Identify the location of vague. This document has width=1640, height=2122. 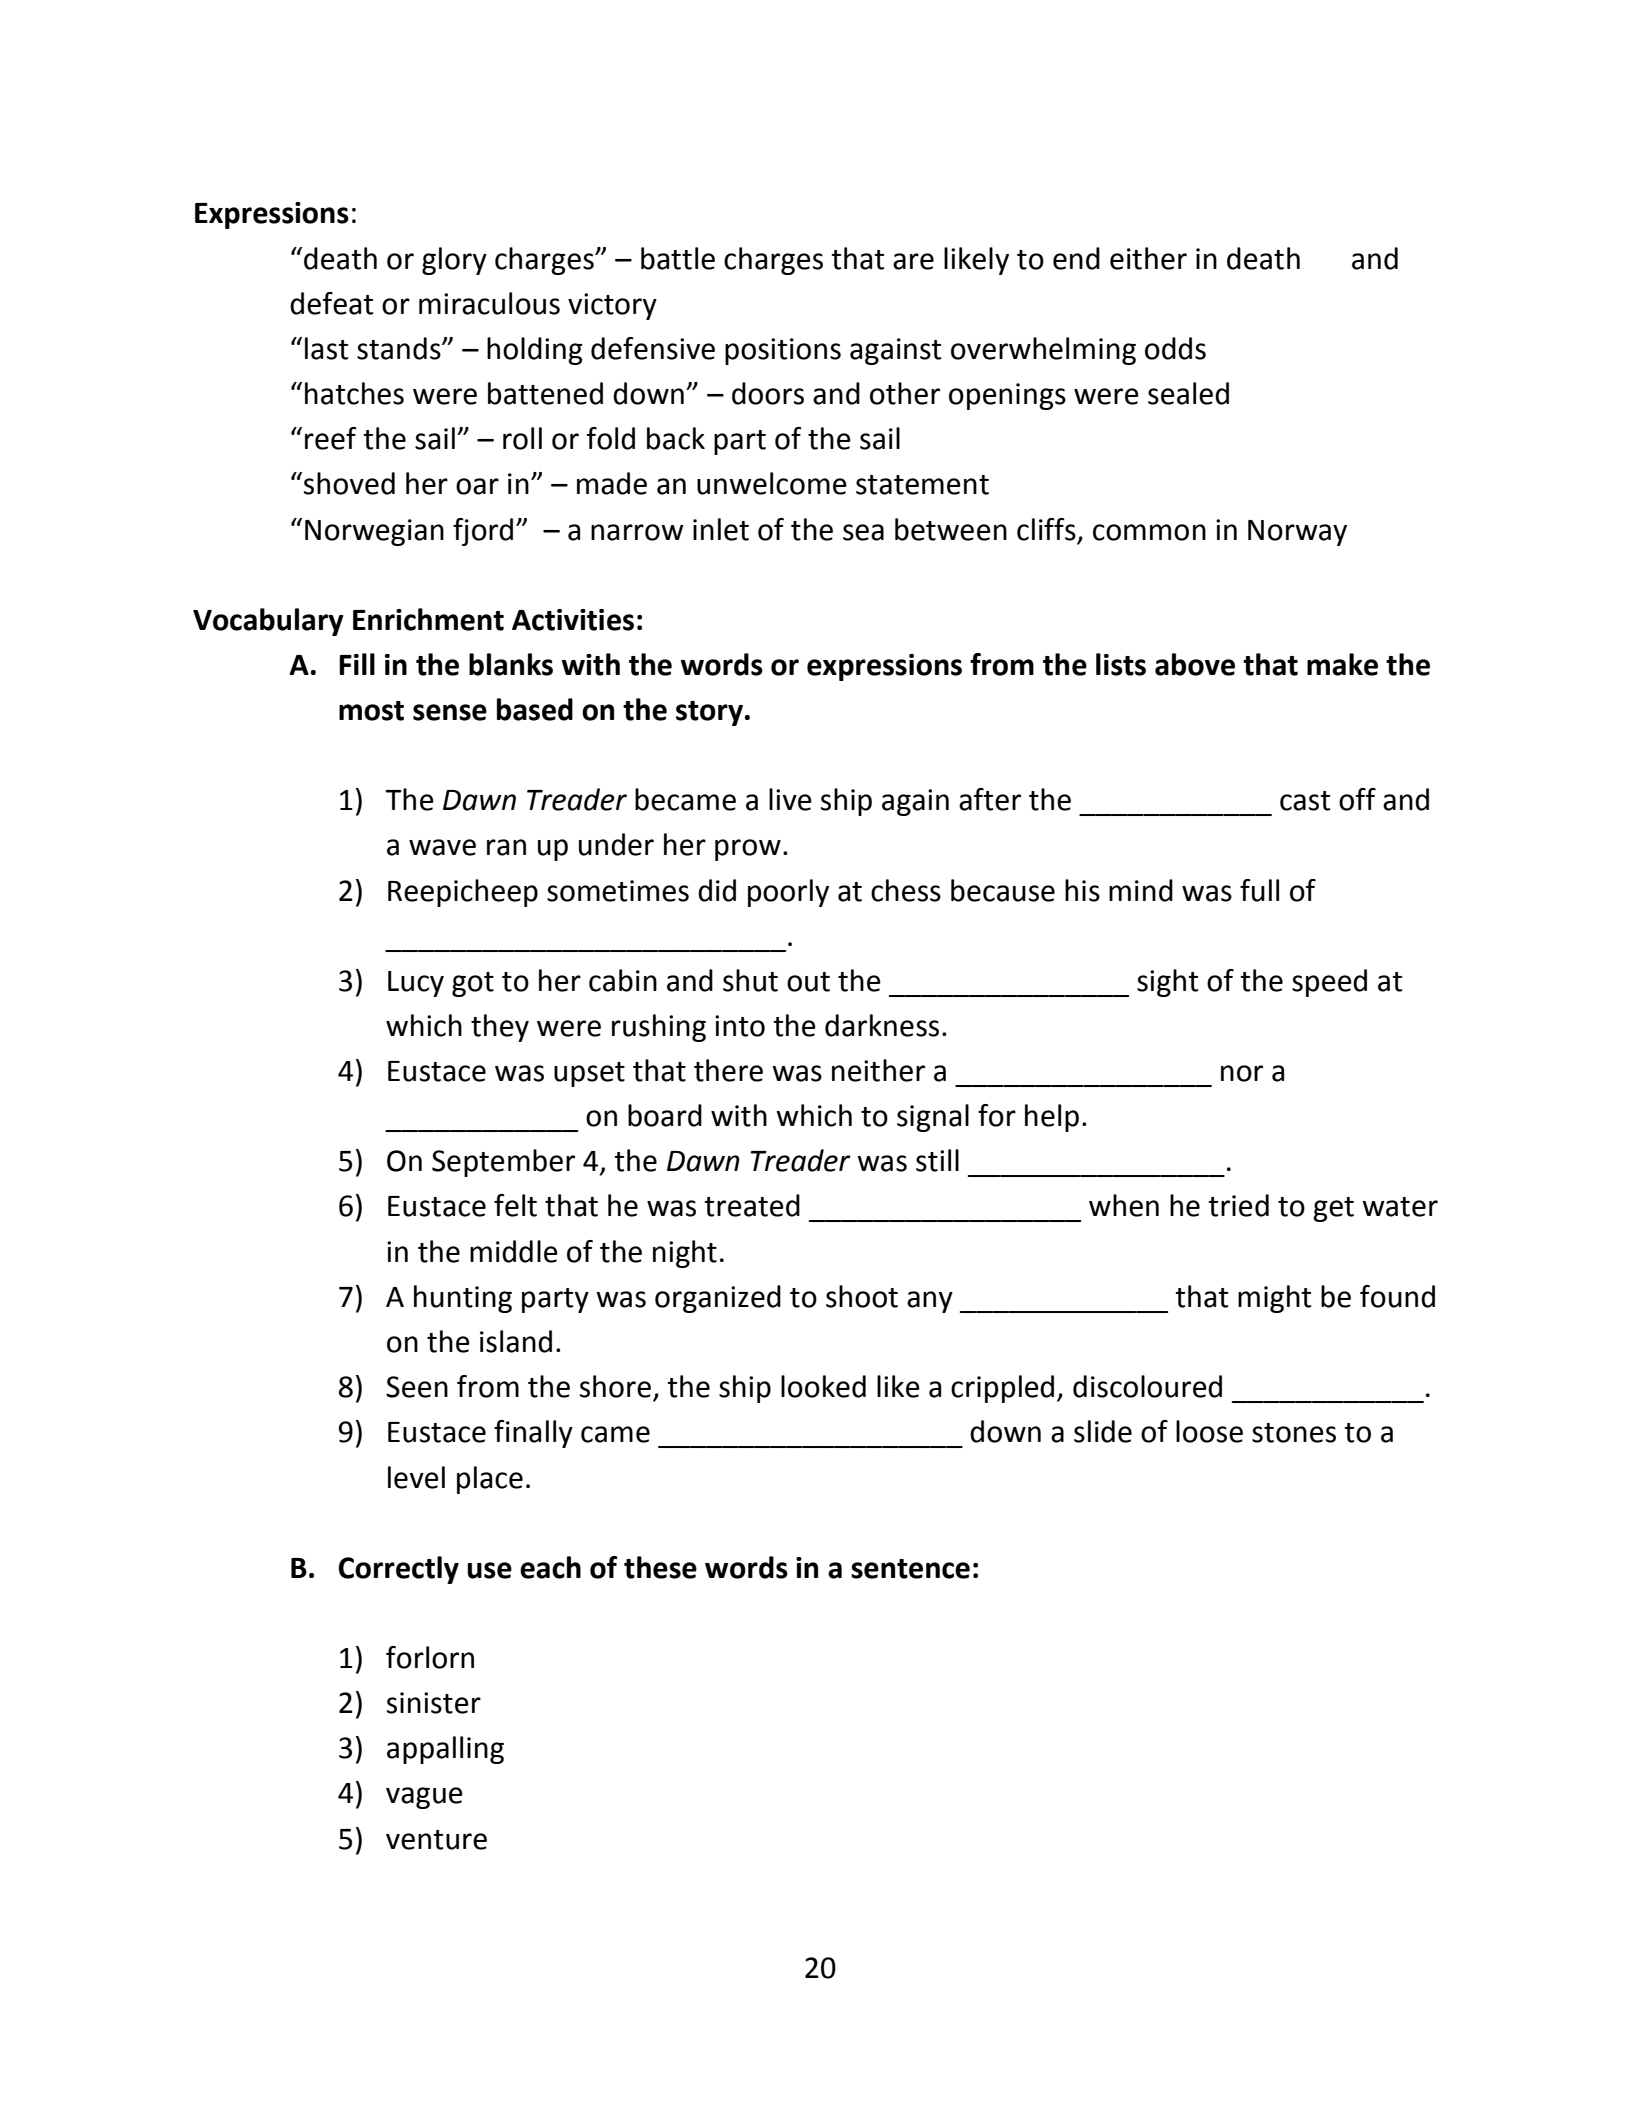
(424, 1798).
